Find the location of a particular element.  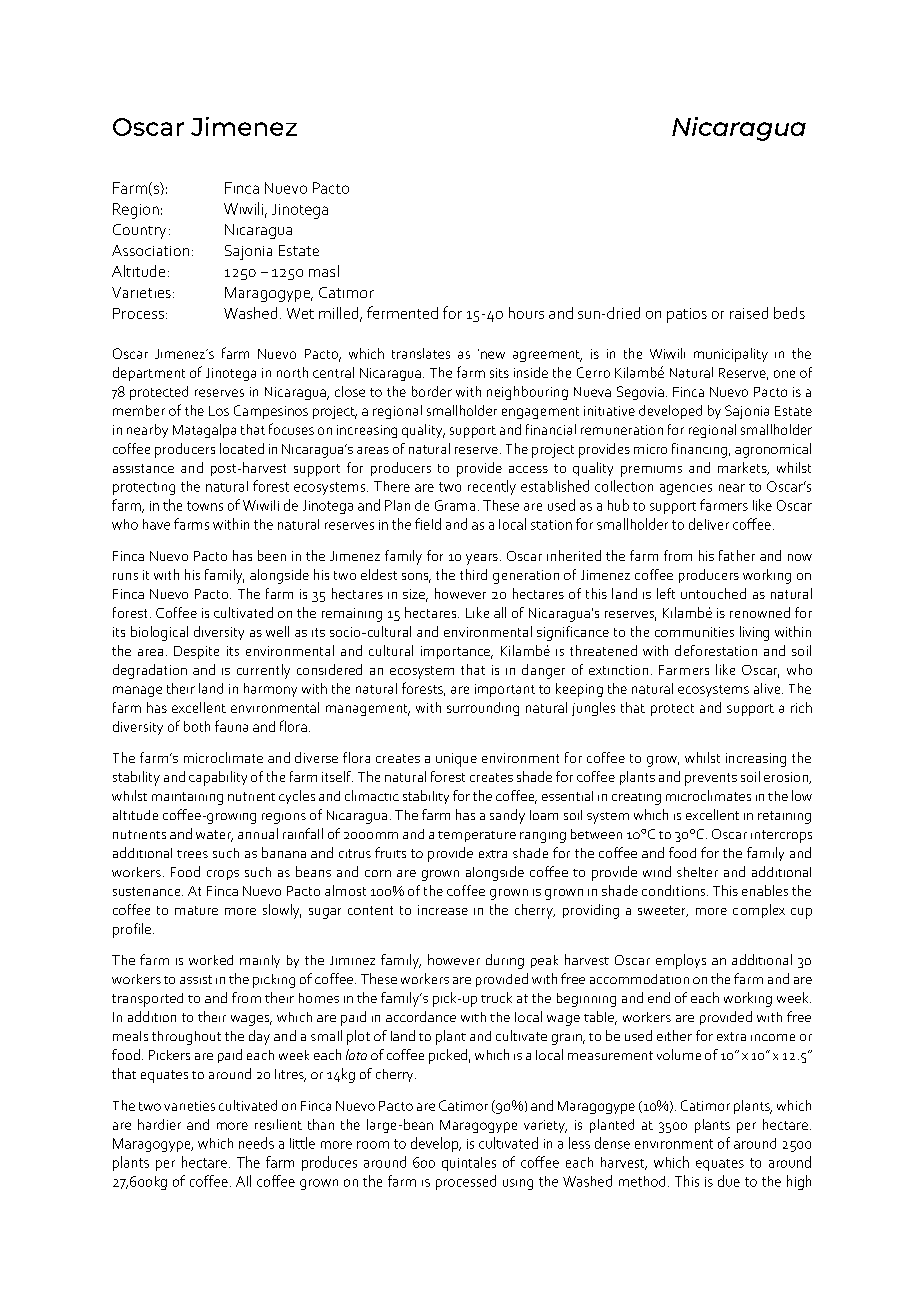

raised is located at coordinates (749, 313).
